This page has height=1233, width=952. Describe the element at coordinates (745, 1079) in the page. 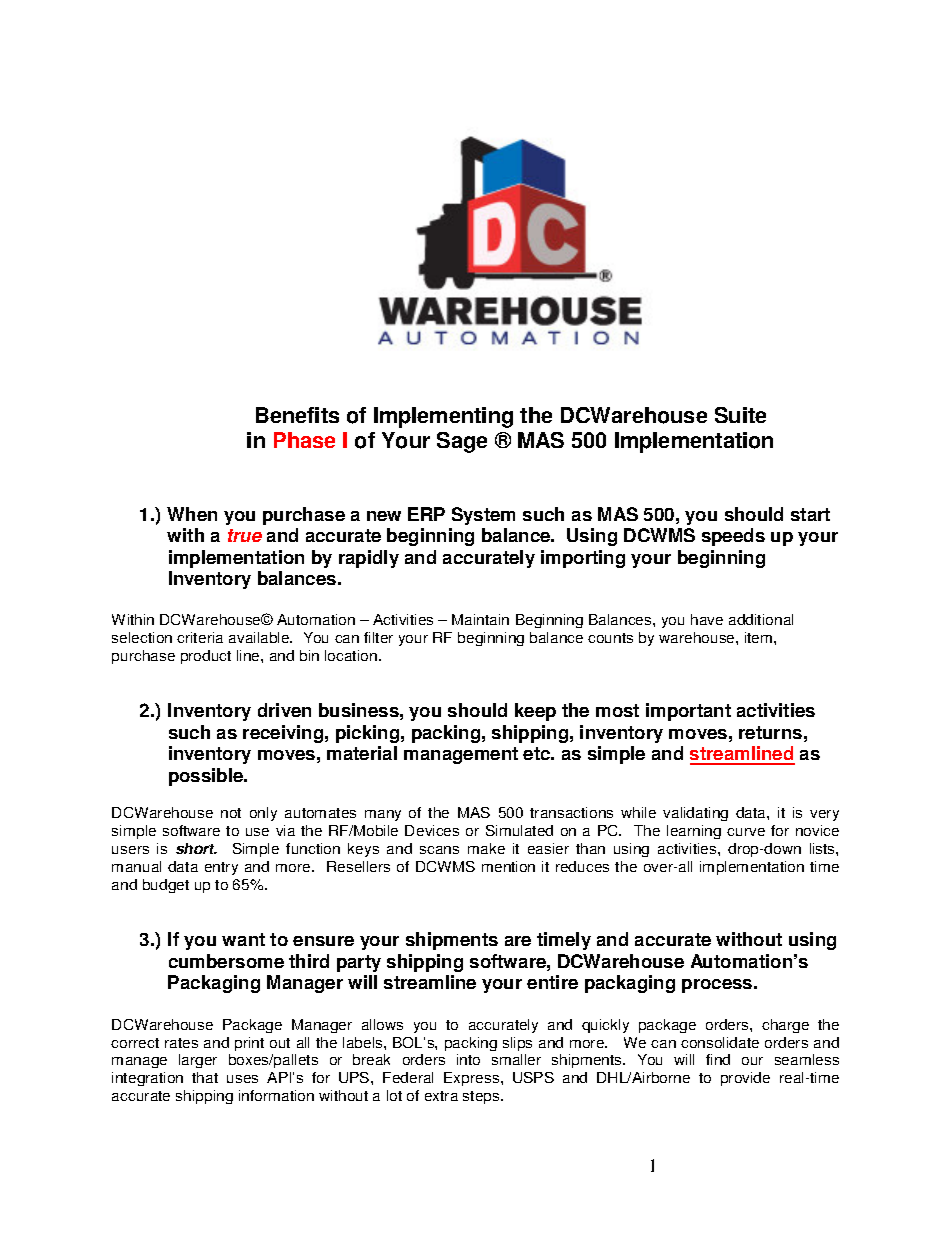

I see `provide` at that location.
